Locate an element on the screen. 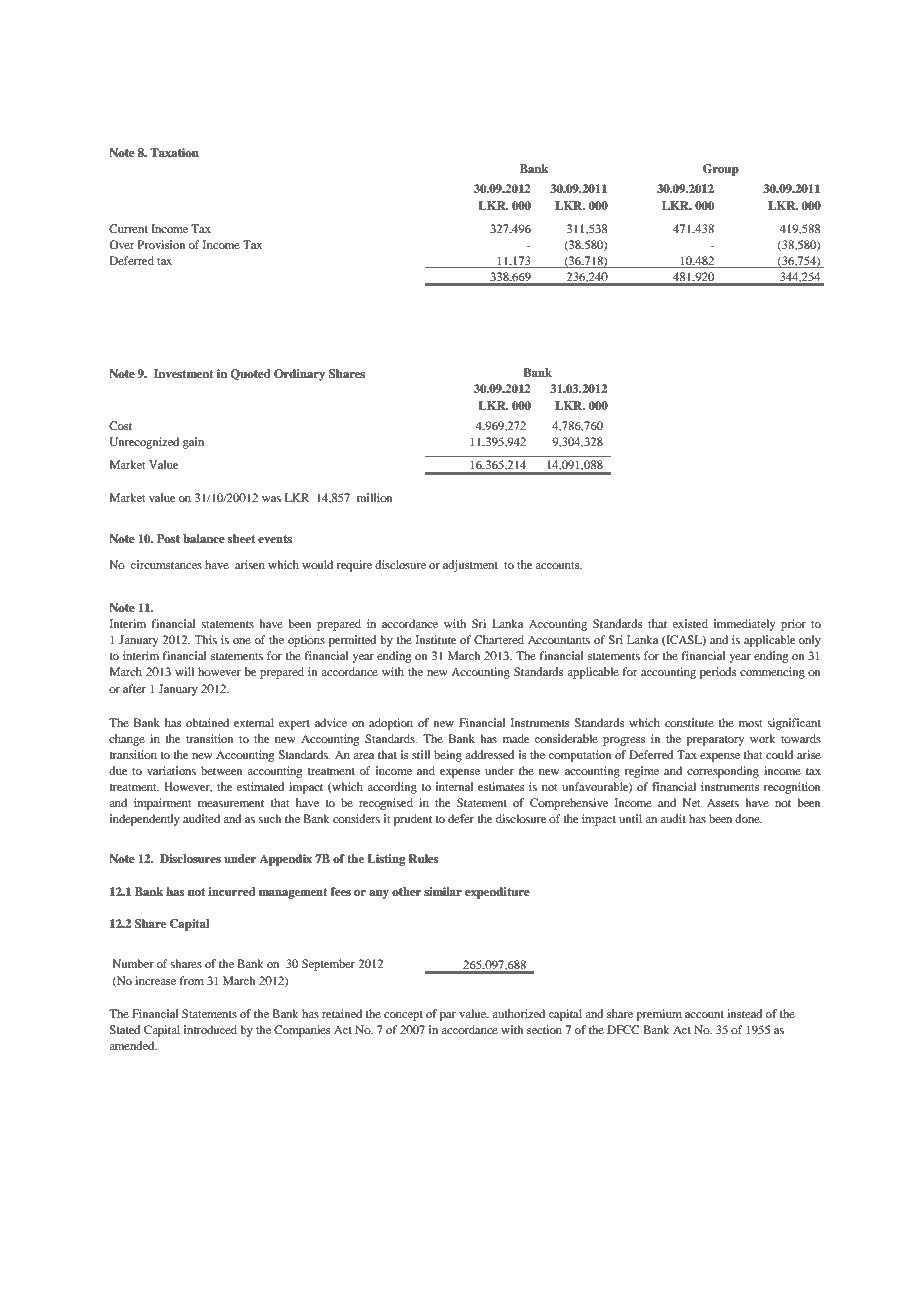 The width and height of the screenshot is (924, 1308). Taxation is located at coordinates (174, 152).
